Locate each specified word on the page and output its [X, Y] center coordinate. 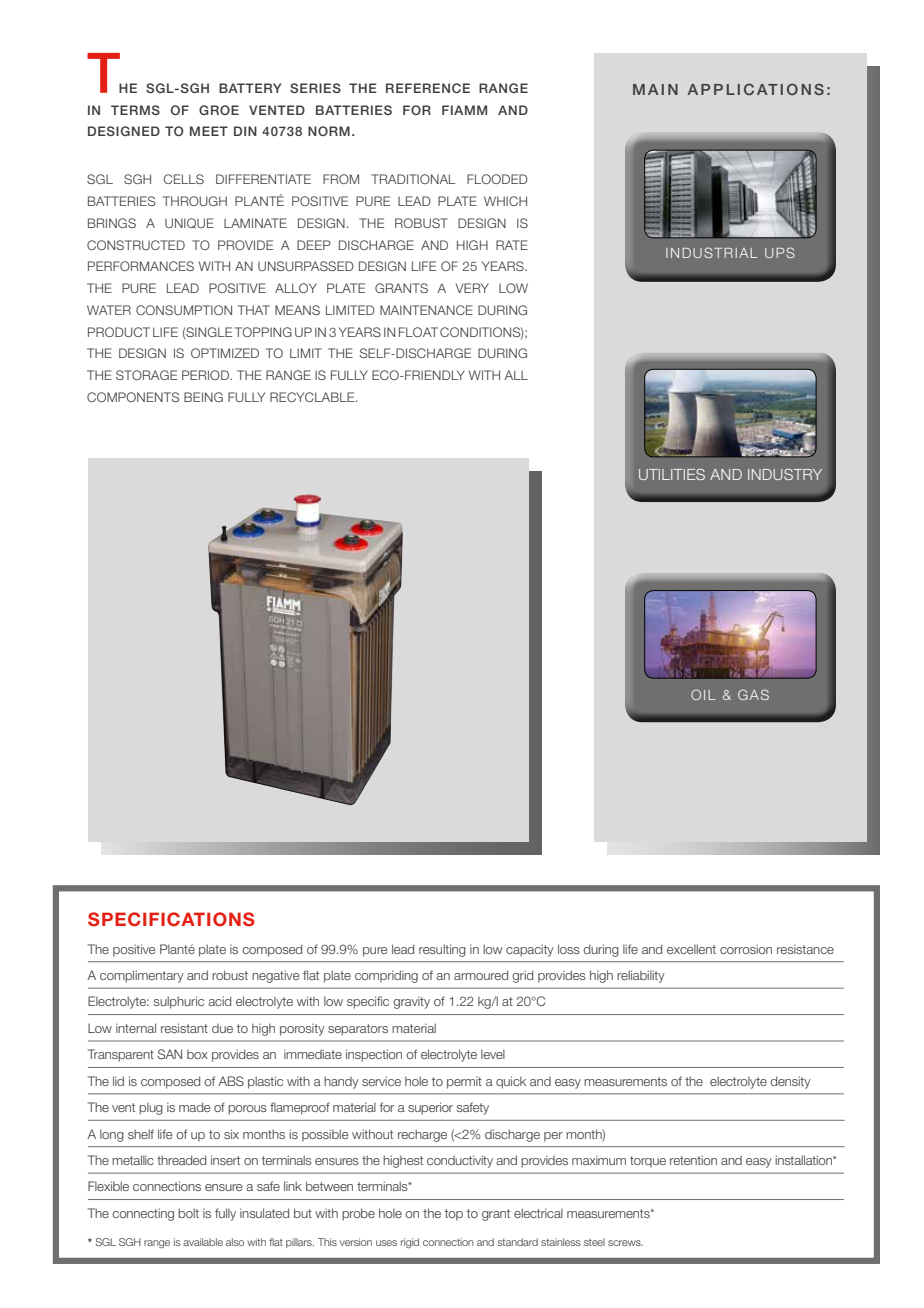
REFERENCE [428, 88]
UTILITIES [672, 474]
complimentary [142, 976]
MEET [209, 131]
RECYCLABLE [313, 397]
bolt [188, 1213]
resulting [442, 950]
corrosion [746, 949]
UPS [780, 252]
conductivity [460, 1161]
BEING [203, 397]
